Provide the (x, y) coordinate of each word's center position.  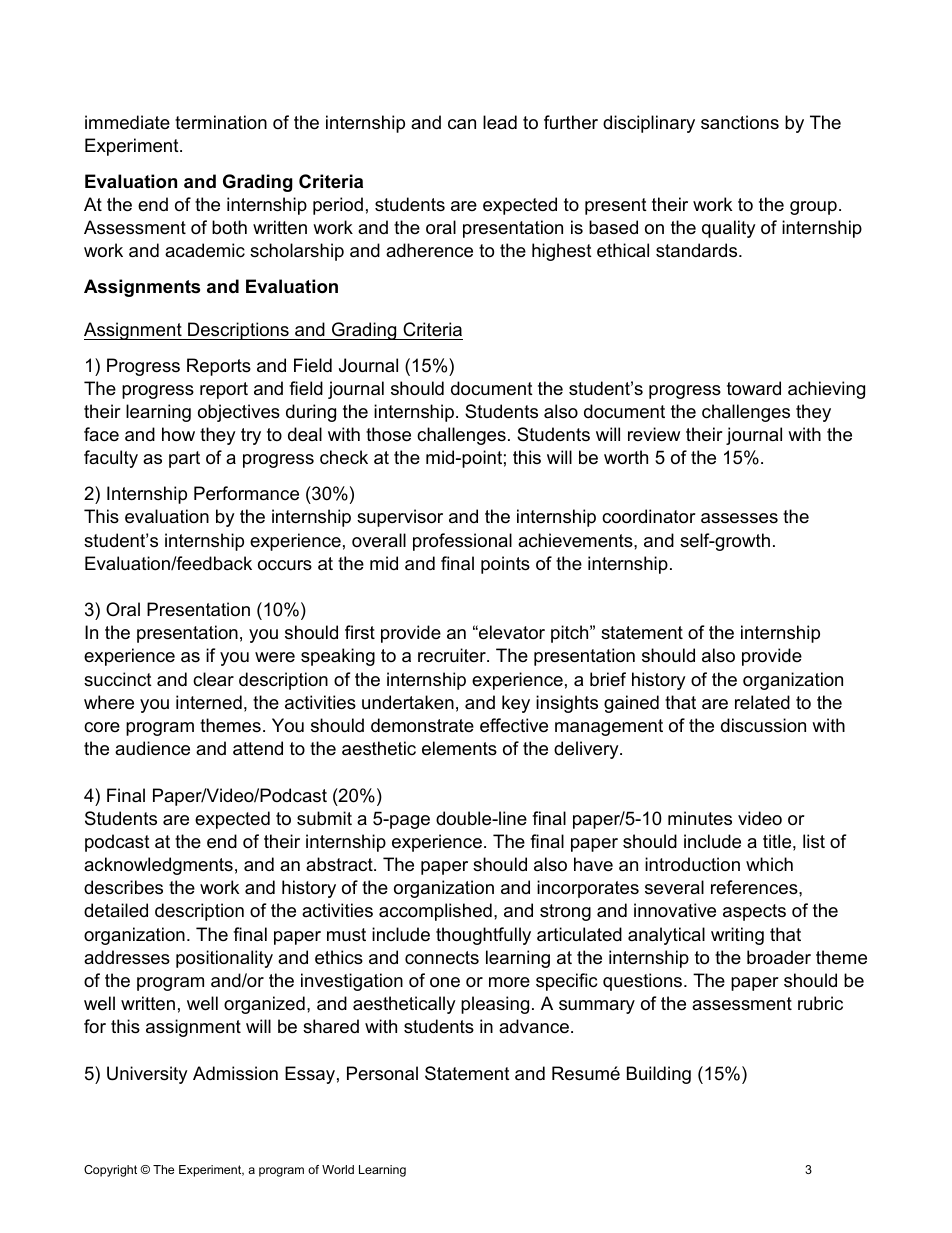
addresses (127, 957)
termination (221, 122)
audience (152, 748)
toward (754, 388)
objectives (239, 413)
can (462, 124)
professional (462, 542)
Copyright (110, 1171)
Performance (246, 493)
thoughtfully (483, 936)
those (388, 434)
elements (459, 748)
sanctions (740, 122)
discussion (763, 725)
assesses (739, 518)
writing (737, 936)
